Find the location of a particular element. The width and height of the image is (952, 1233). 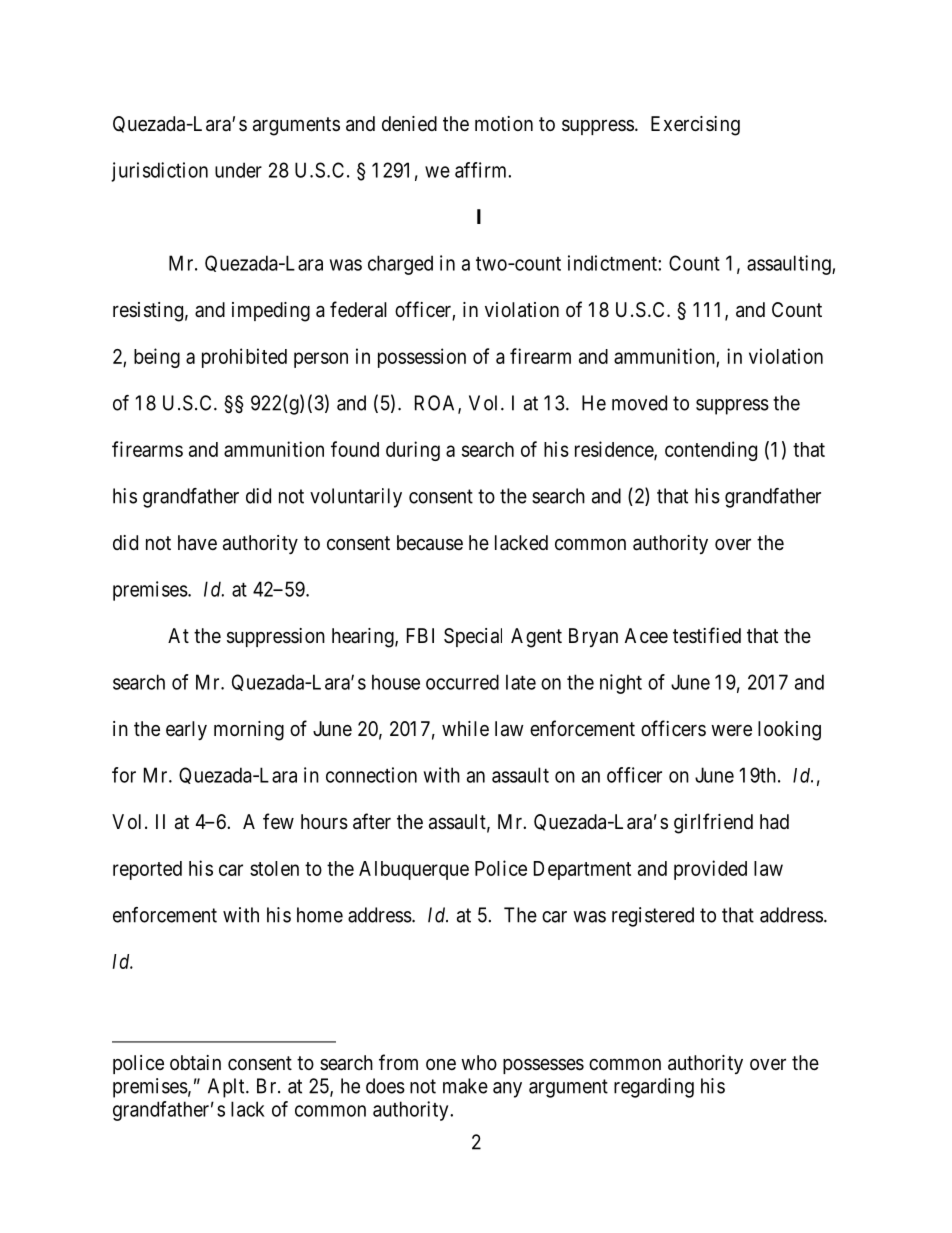

who is located at coordinates (479, 1062).
